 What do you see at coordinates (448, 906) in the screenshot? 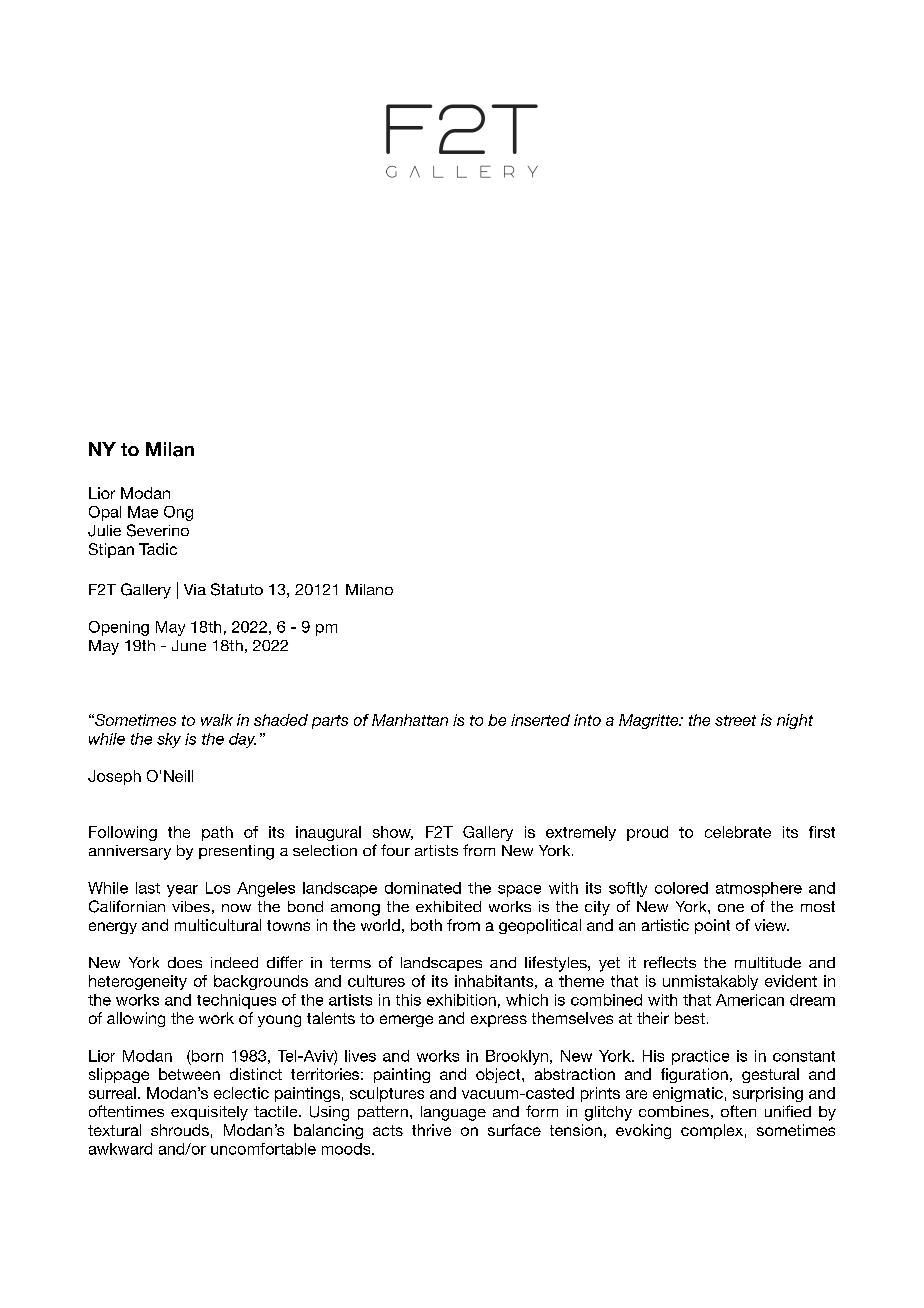
I see `exhibited` at bounding box center [448, 906].
